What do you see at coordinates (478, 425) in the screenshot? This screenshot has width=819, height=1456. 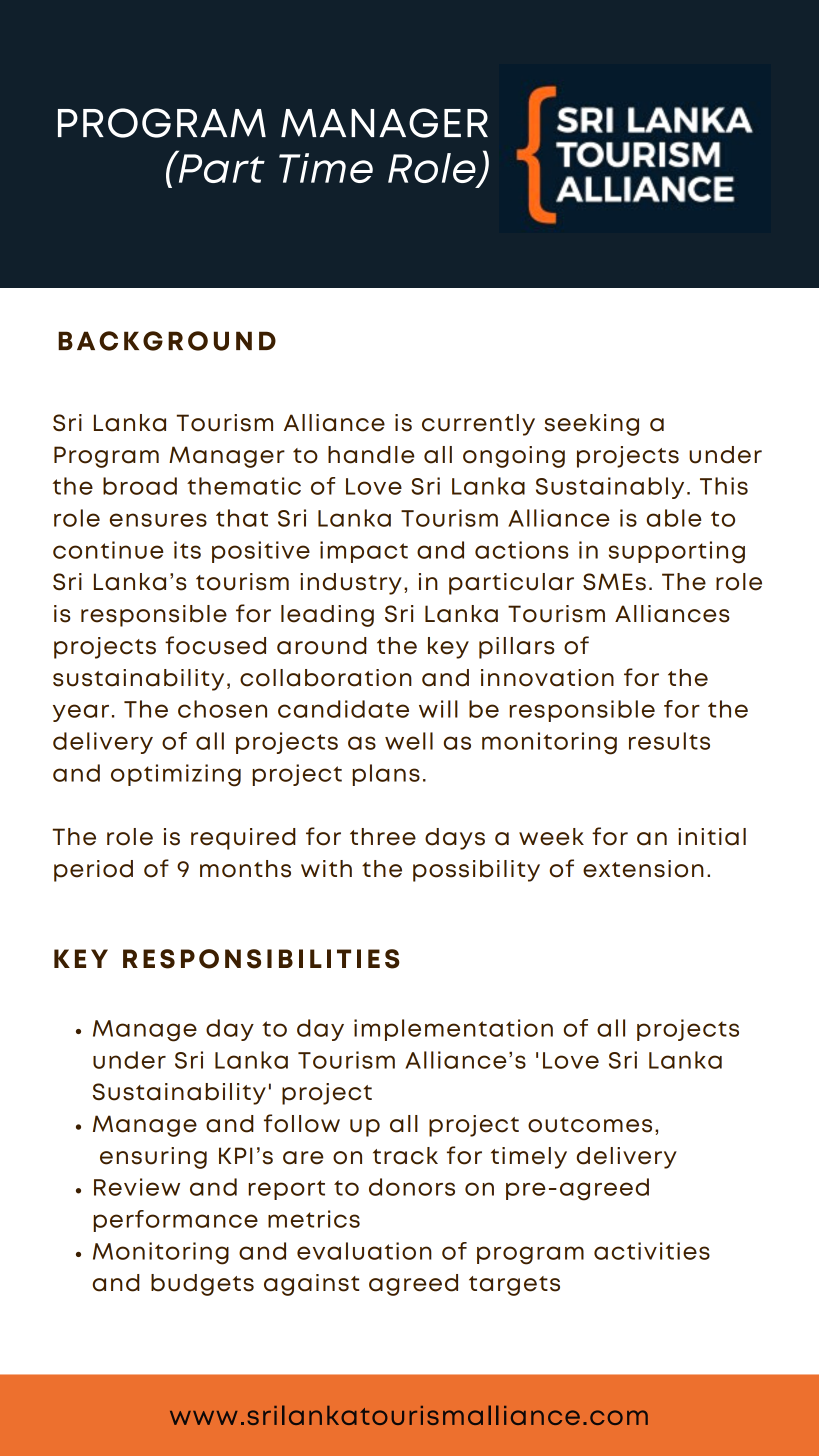 I see `currently` at bounding box center [478, 425].
